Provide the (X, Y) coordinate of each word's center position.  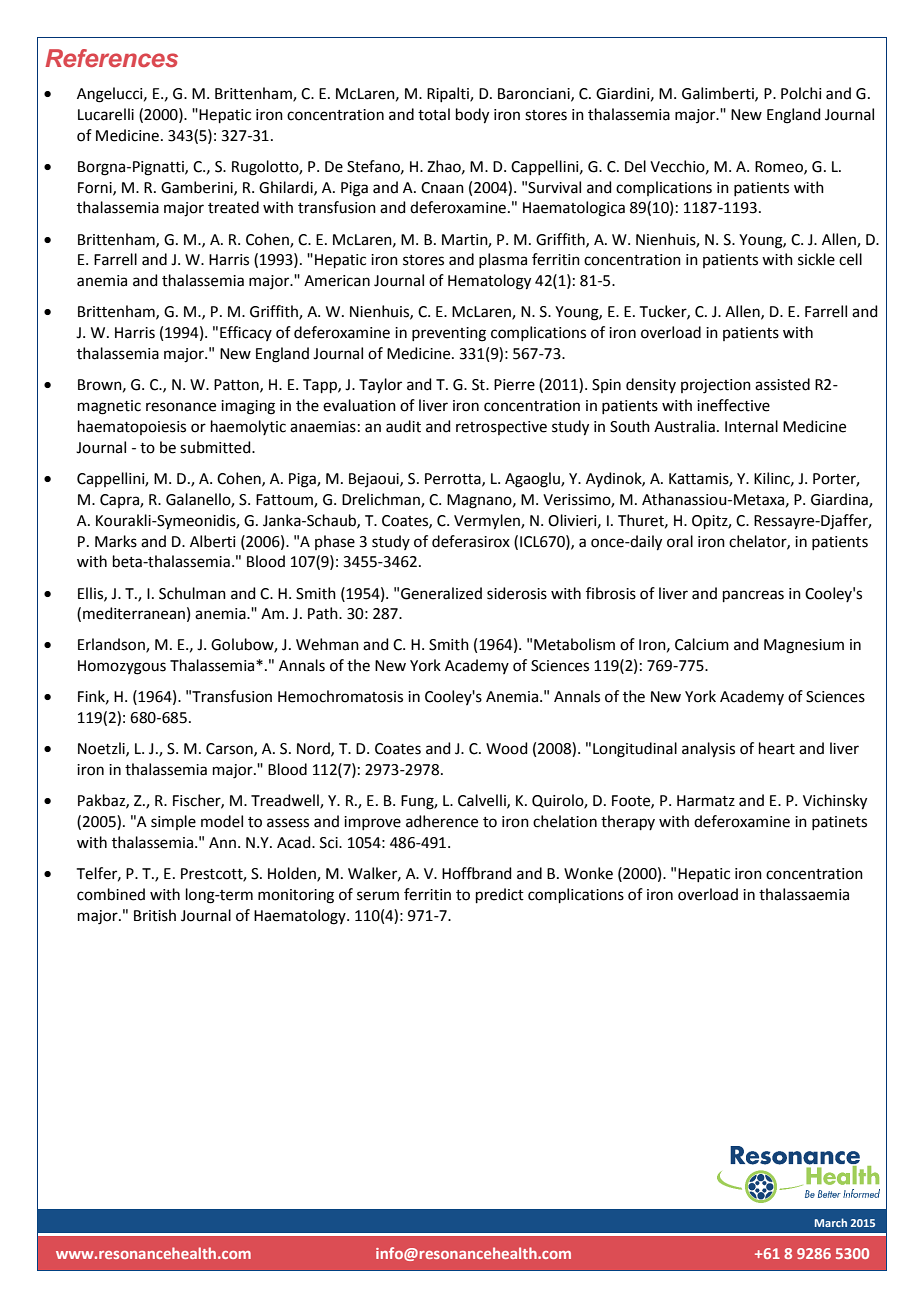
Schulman (192, 593)
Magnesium (804, 646)
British (155, 915)
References (111, 58)
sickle (816, 259)
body (472, 116)
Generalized (441, 593)
